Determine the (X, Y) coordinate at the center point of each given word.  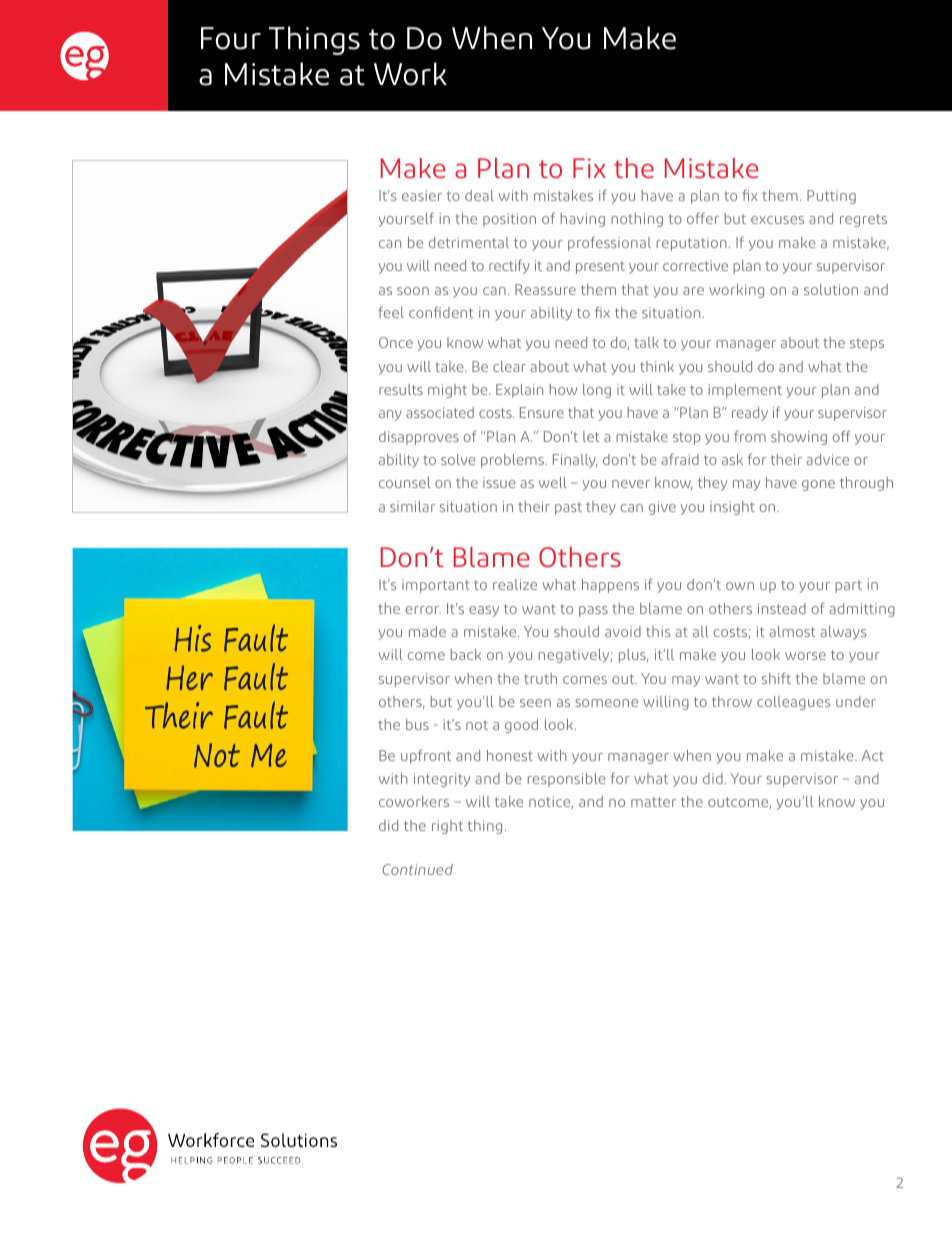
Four (231, 38)
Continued (417, 869)
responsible (567, 780)
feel (391, 312)
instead (782, 608)
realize (515, 584)
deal (479, 195)
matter (653, 802)
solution (831, 289)
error (423, 610)
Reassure (545, 289)
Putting (831, 197)
